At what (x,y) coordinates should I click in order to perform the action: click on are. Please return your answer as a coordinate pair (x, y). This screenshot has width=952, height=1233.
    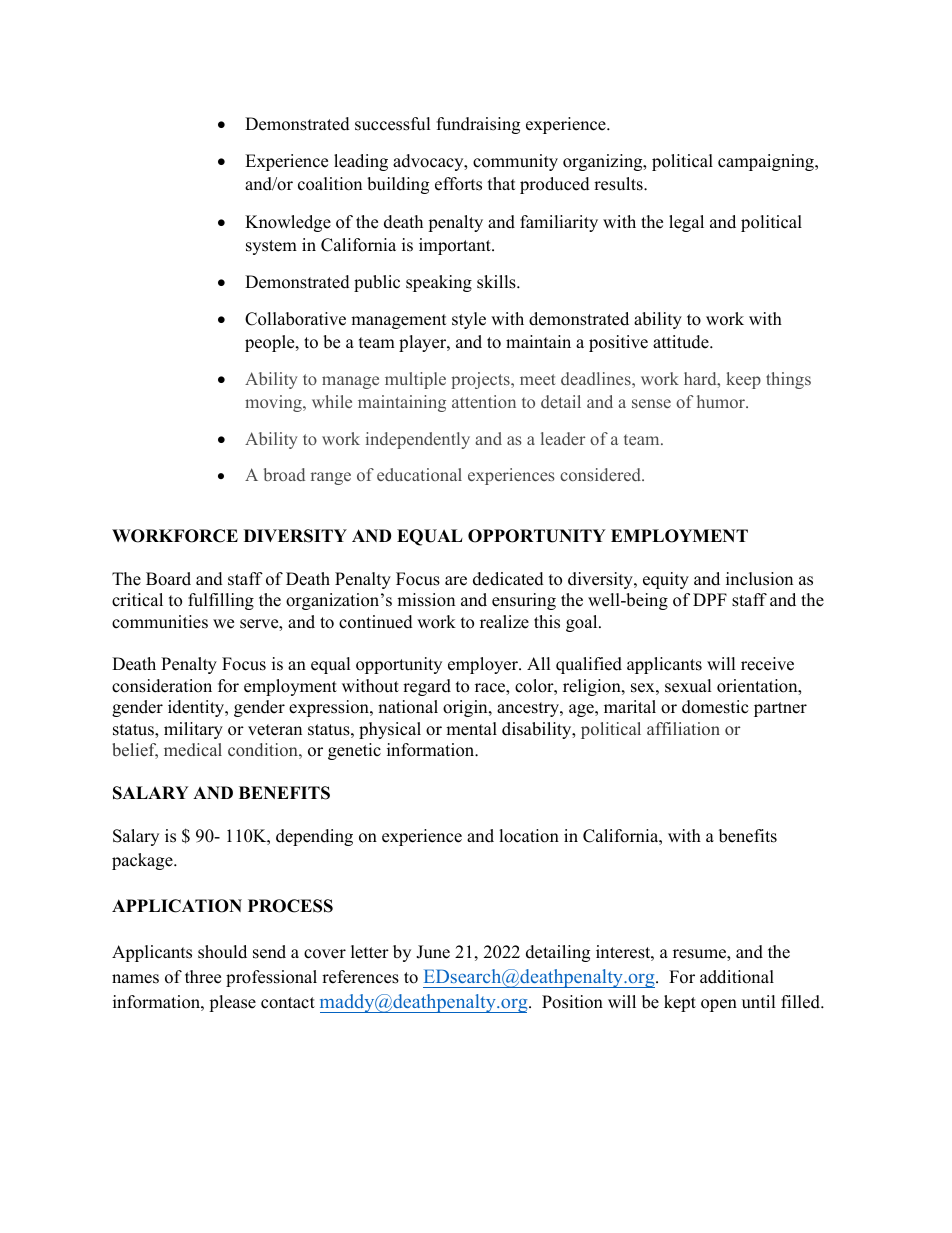
    Looking at the image, I should click on (456, 581).
